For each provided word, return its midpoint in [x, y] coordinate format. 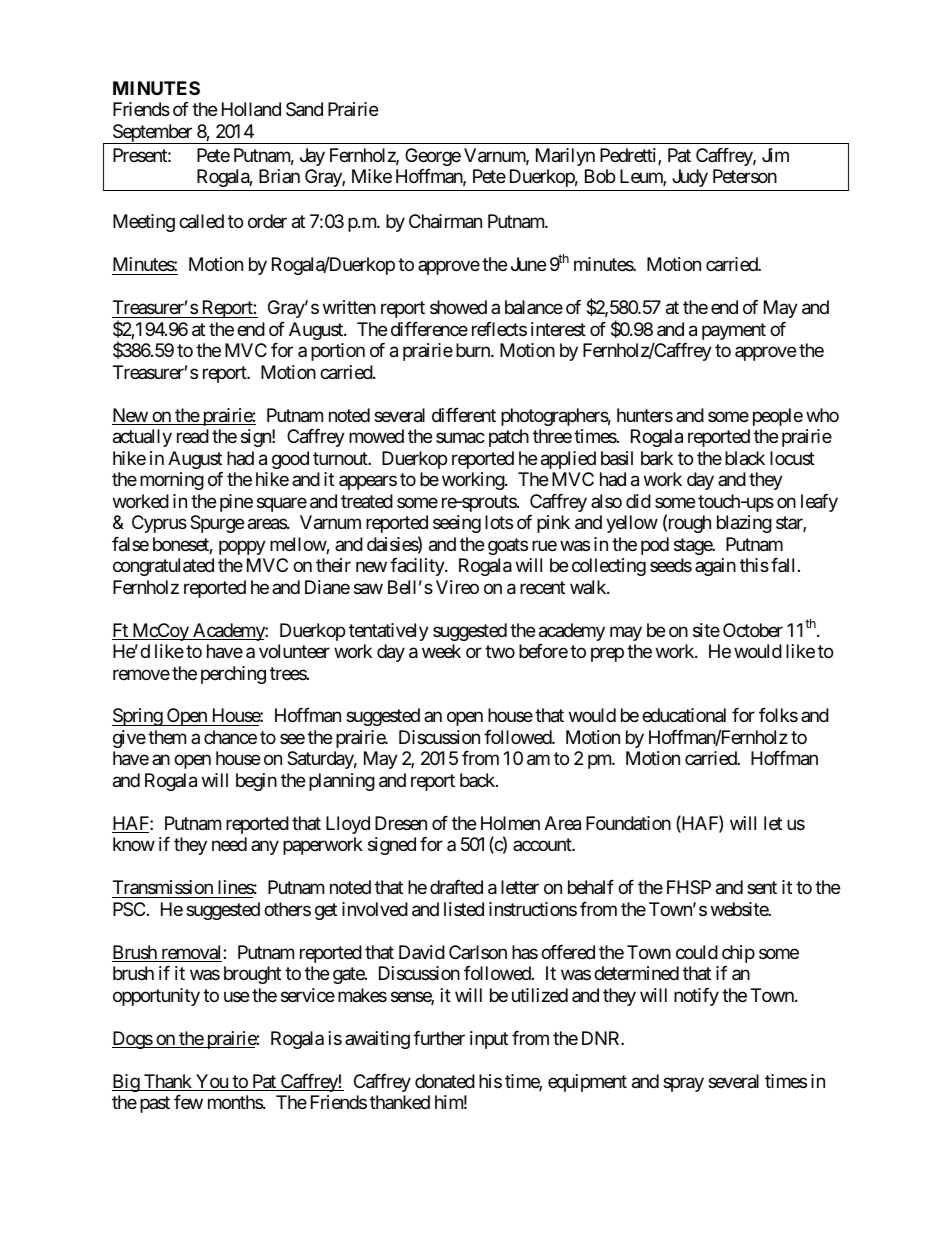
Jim [775, 155]
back [478, 780]
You [212, 1082]
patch [509, 438]
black [745, 458]
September [152, 134]
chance [230, 737]
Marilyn [565, 157]
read [193, 436]
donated [445, 1081]
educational [684, 715]
